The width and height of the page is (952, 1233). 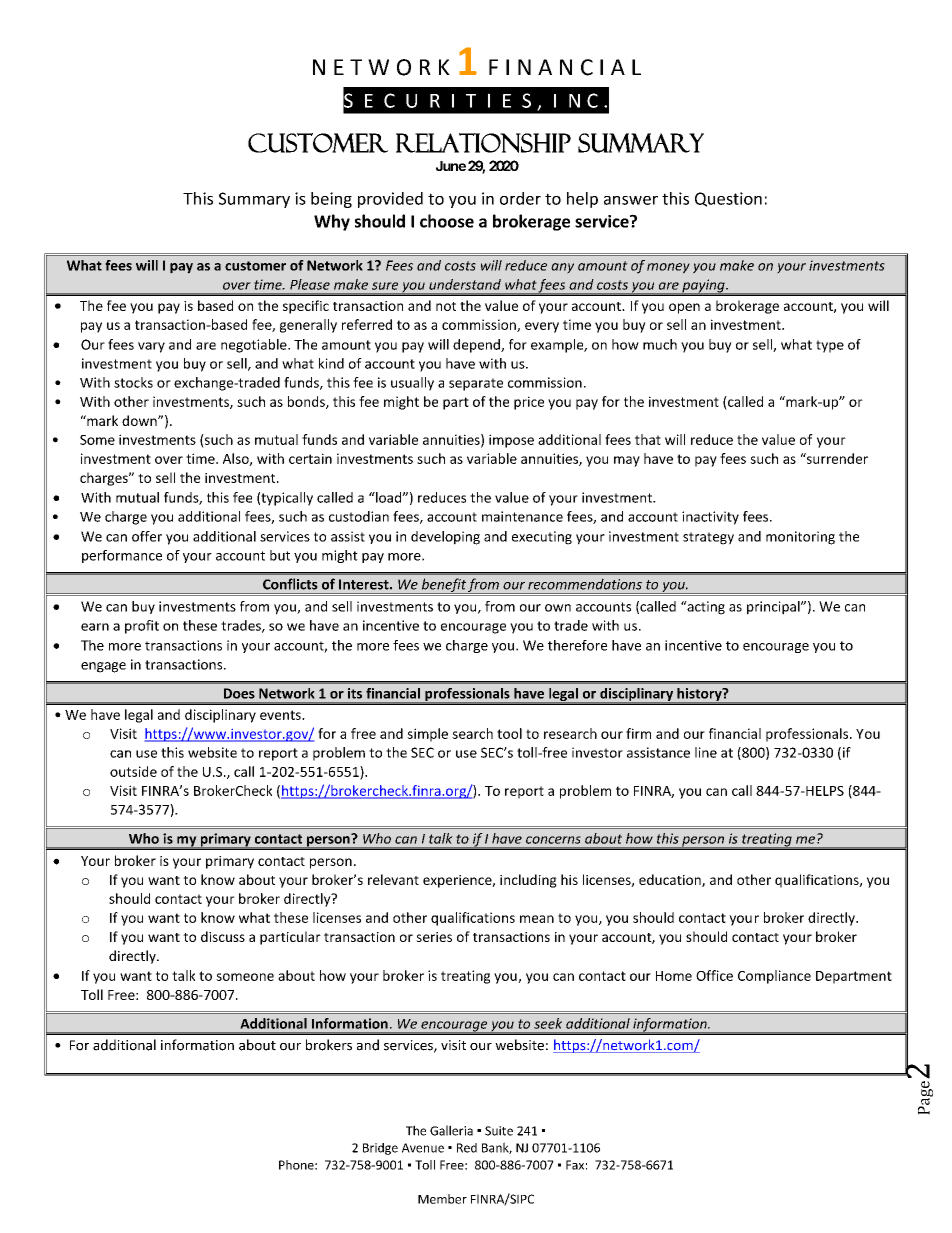 What do you see at coordinates (423, 1148) in the page?
I see `Avenue` at bounding box center [423, 1148].
